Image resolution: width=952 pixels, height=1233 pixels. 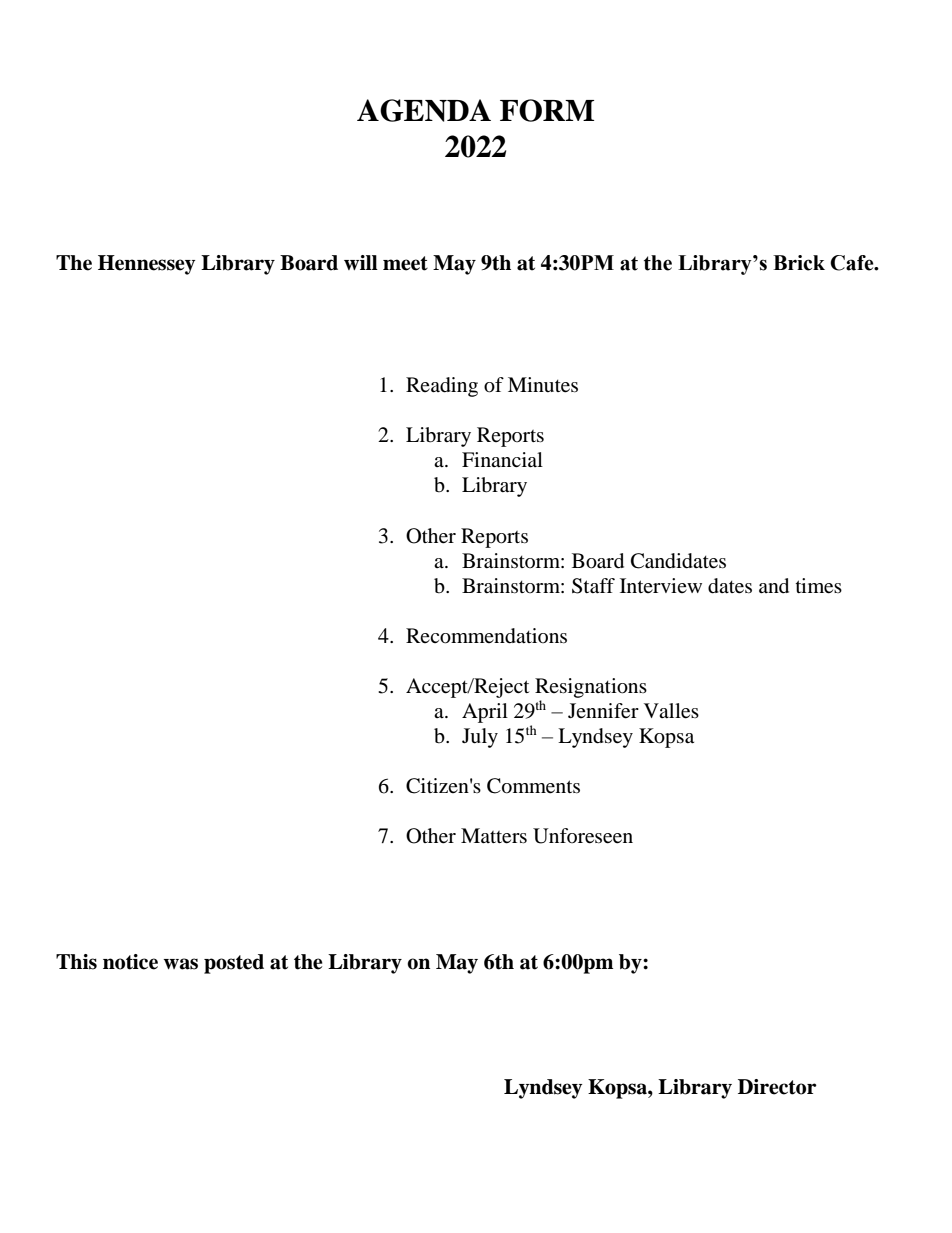 What do you see at coordinates (799, 263) in the image?
I see `Brick` at bounding box center [799, 263].
